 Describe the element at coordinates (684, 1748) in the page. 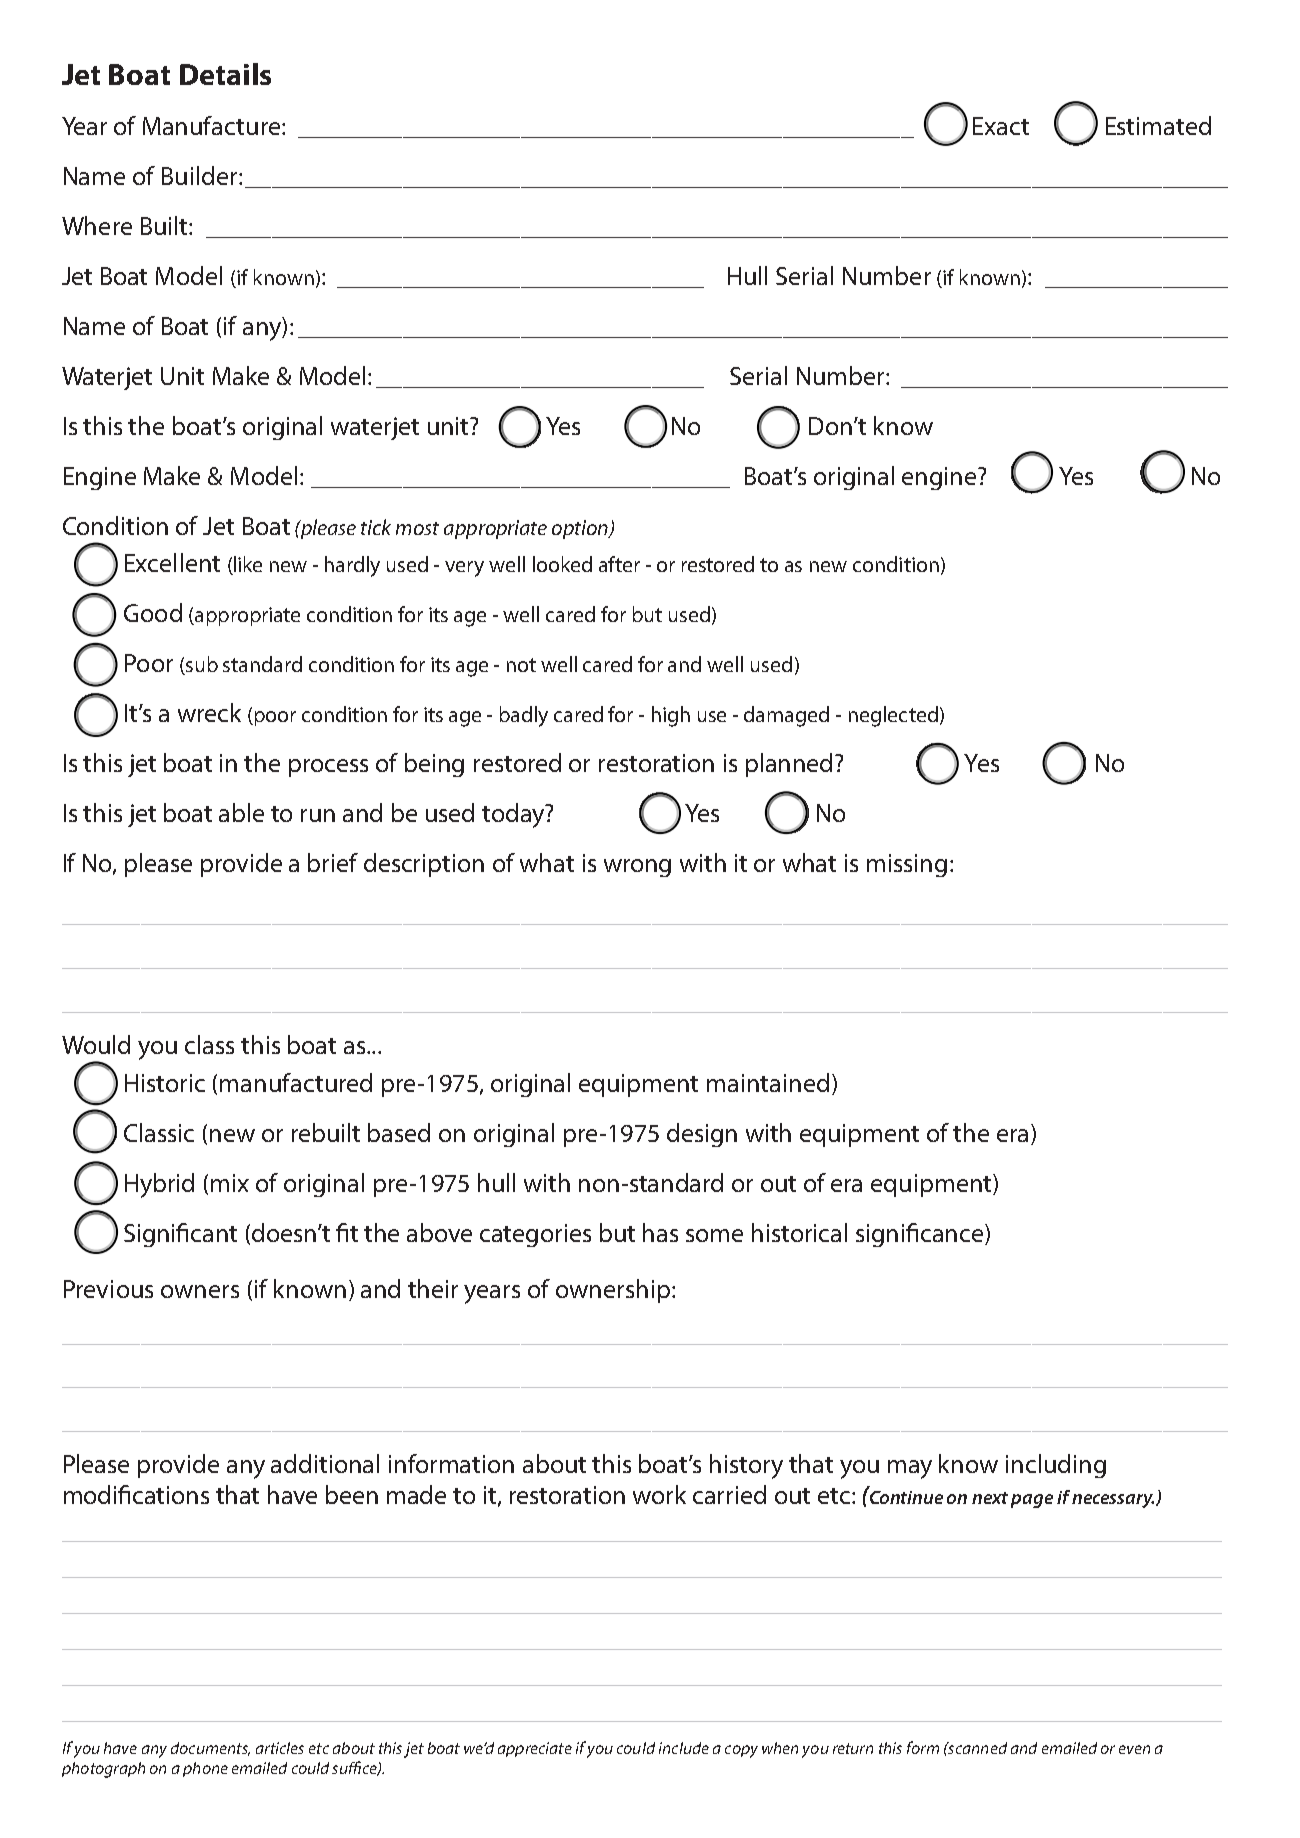

I see `include` at that location.
